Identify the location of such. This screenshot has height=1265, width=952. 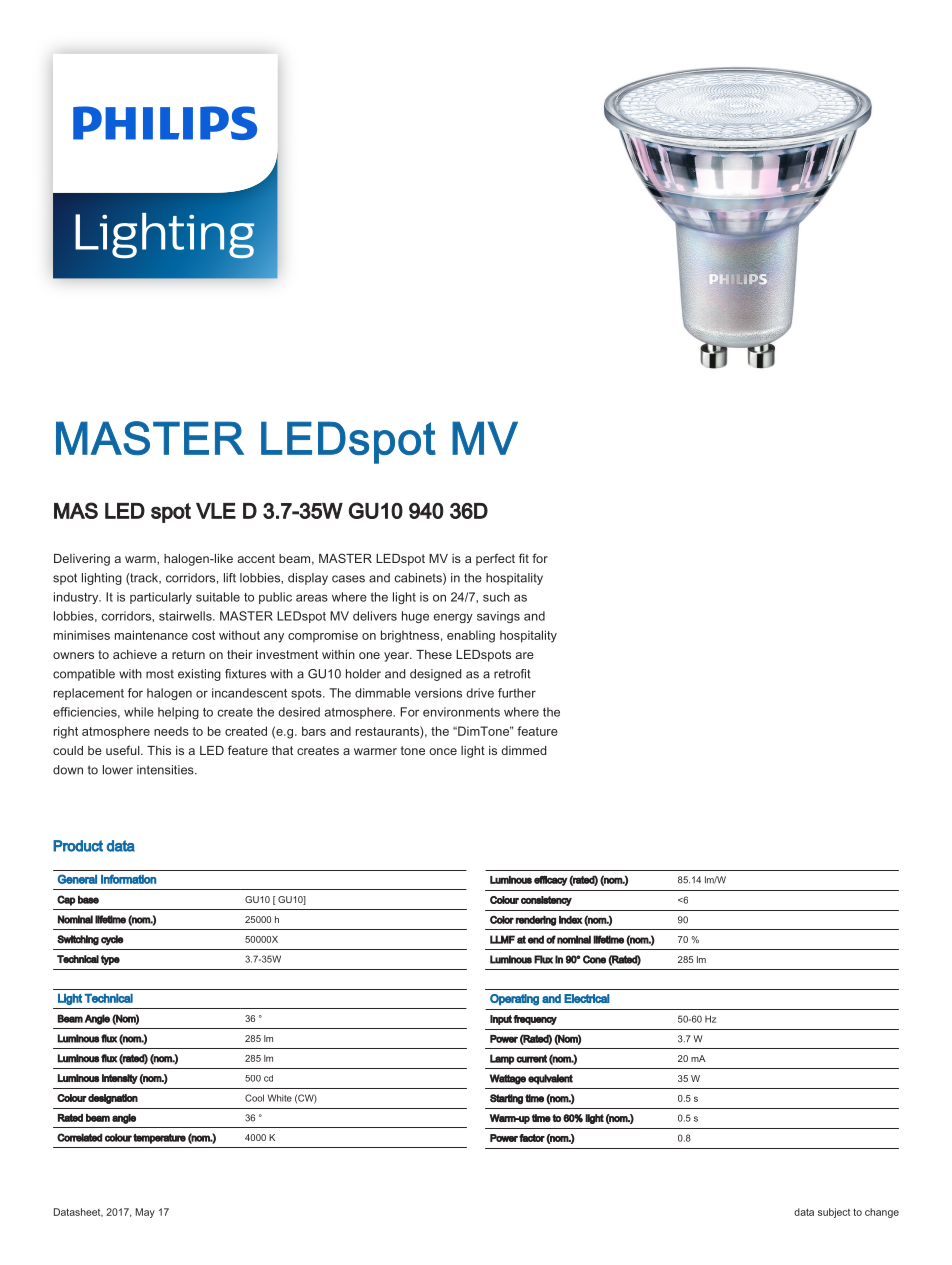
(496, 597).
